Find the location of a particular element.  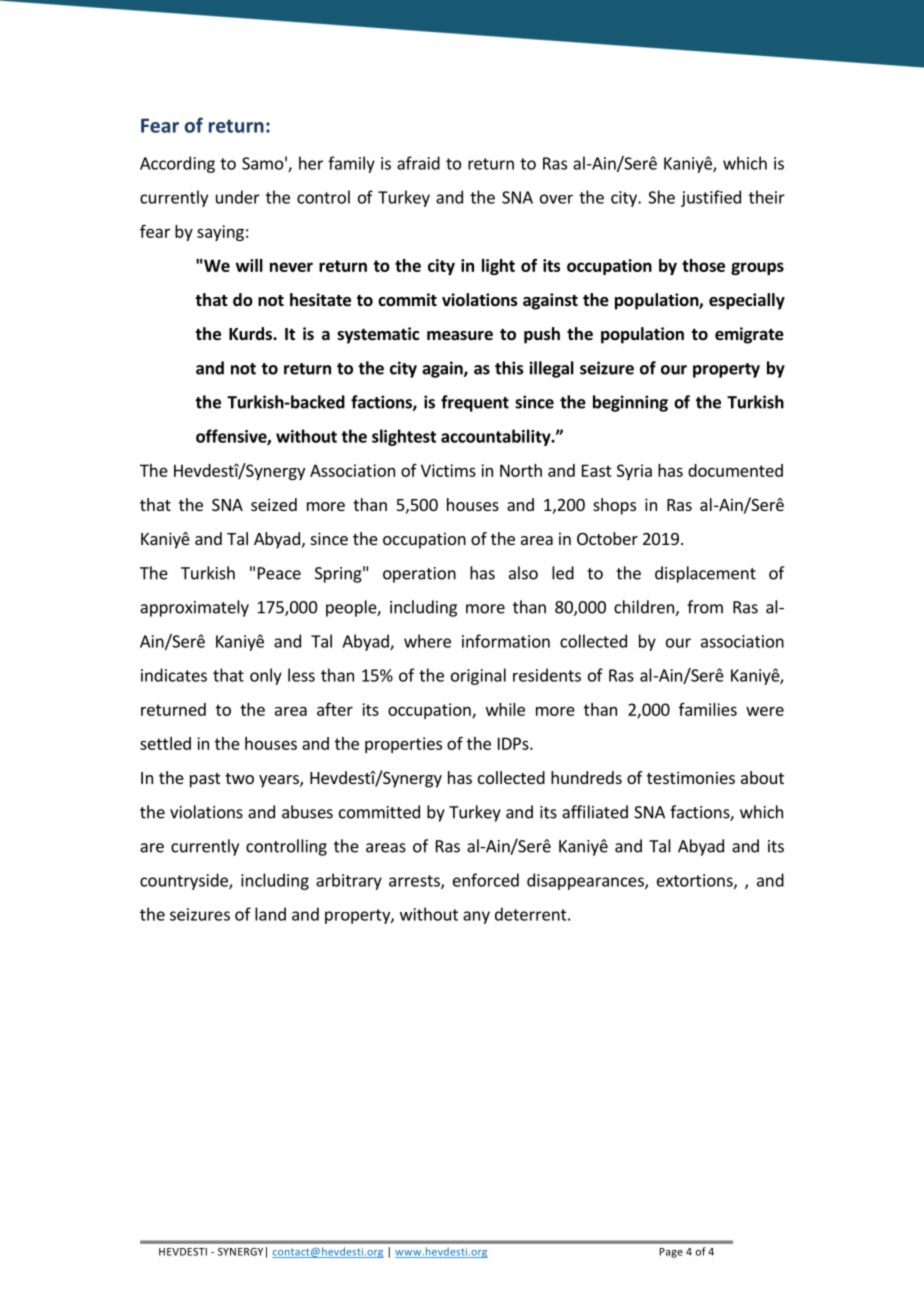

original is located at coordinates (478, 676).
